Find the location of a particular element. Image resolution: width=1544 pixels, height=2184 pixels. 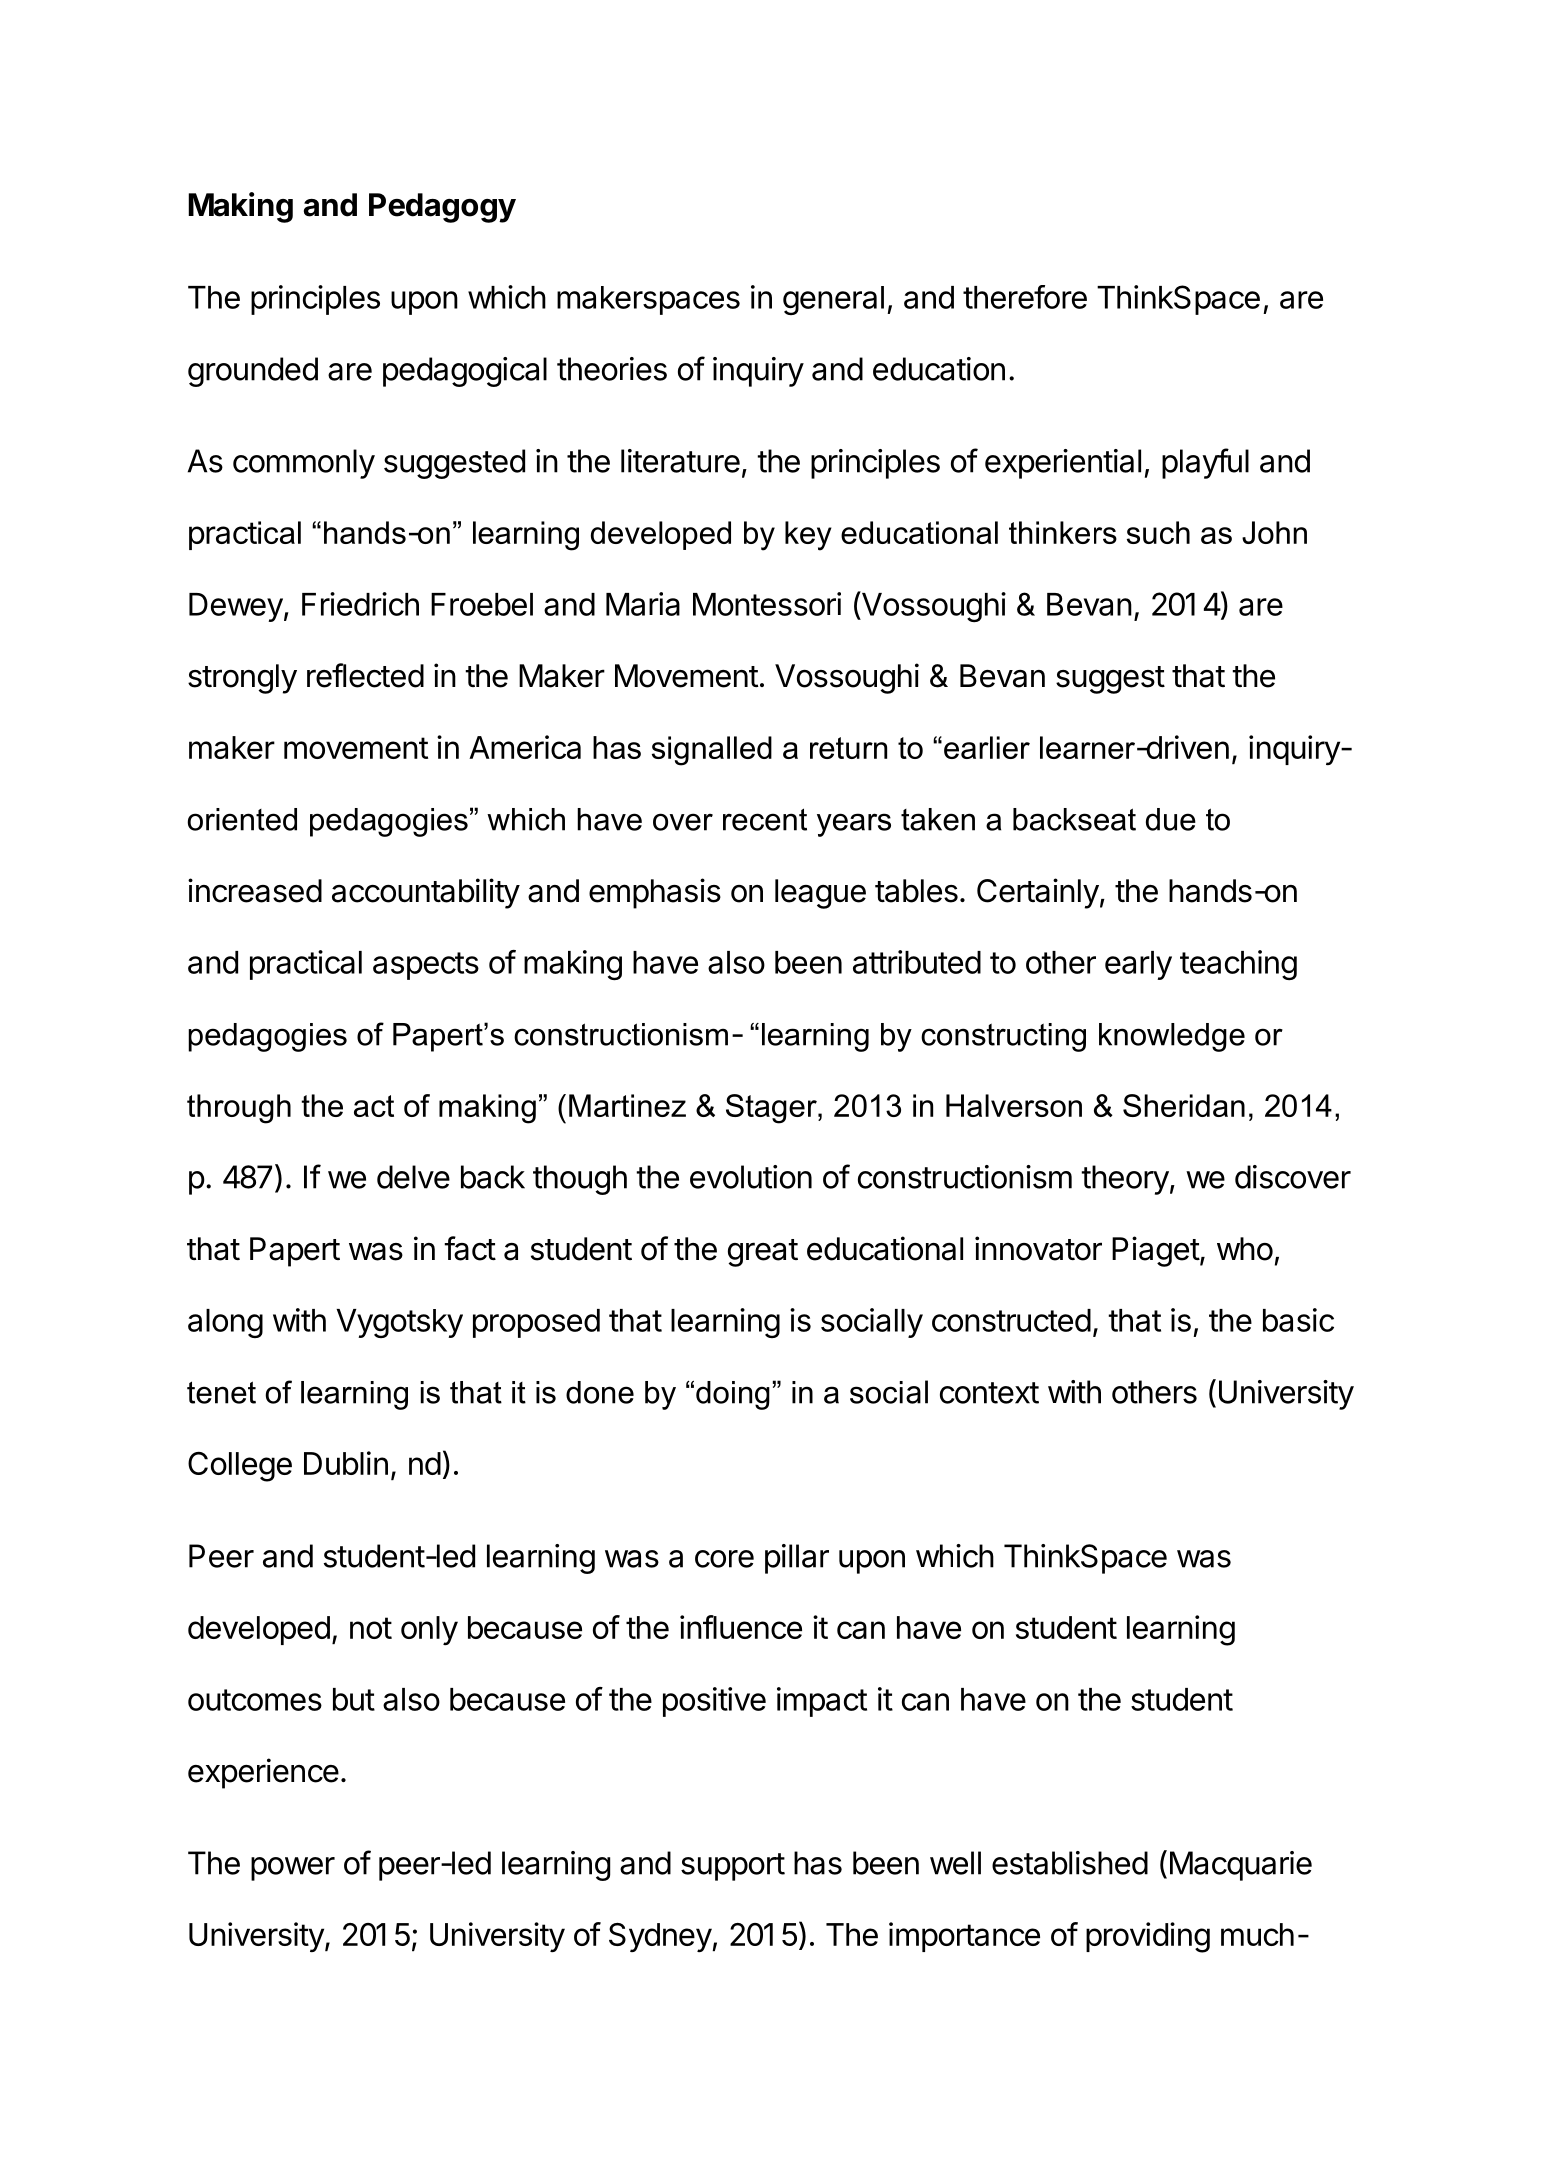

along is located at coordinates (225, 1323).
